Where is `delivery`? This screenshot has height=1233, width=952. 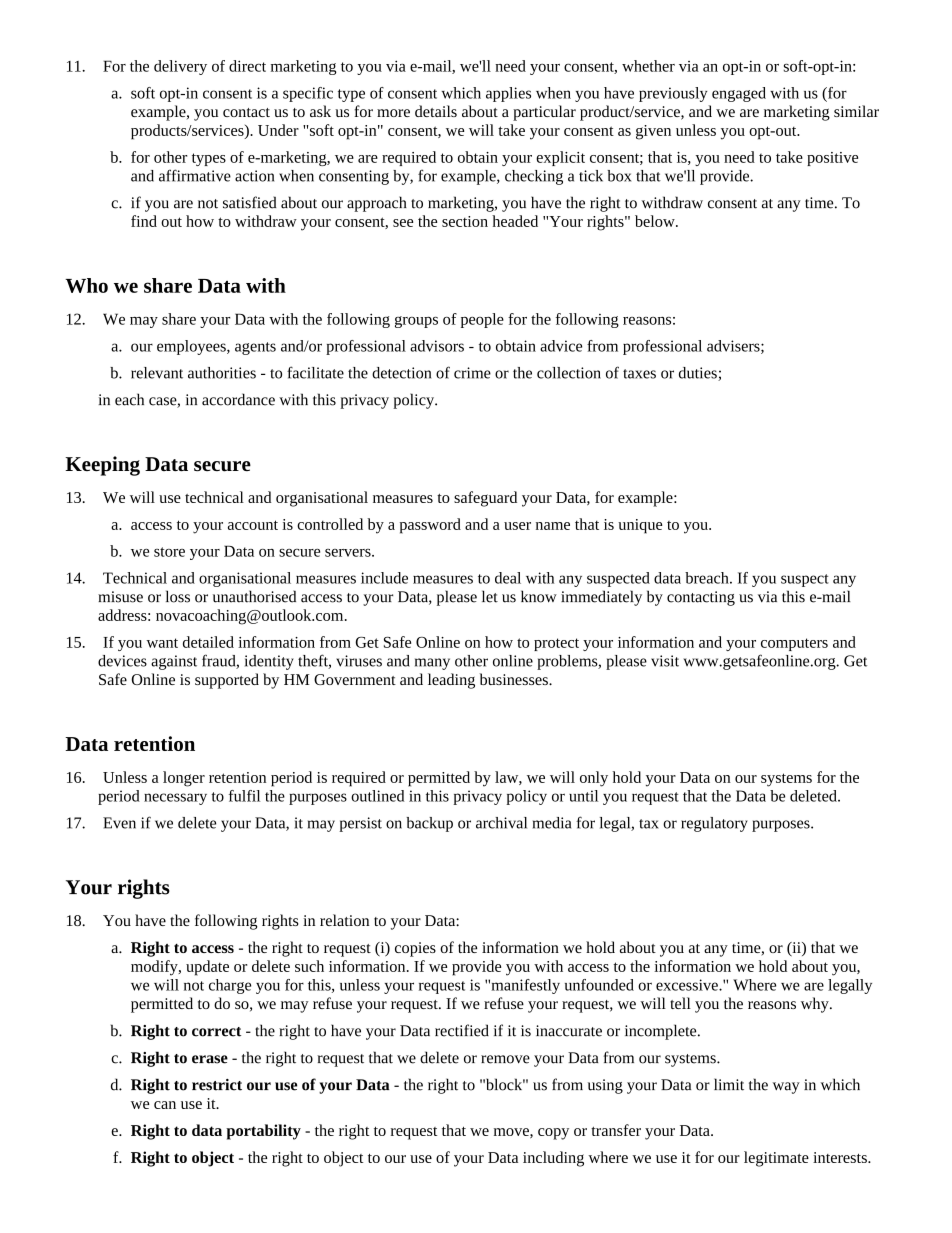
delivery is located at coordinates (180, 67).
